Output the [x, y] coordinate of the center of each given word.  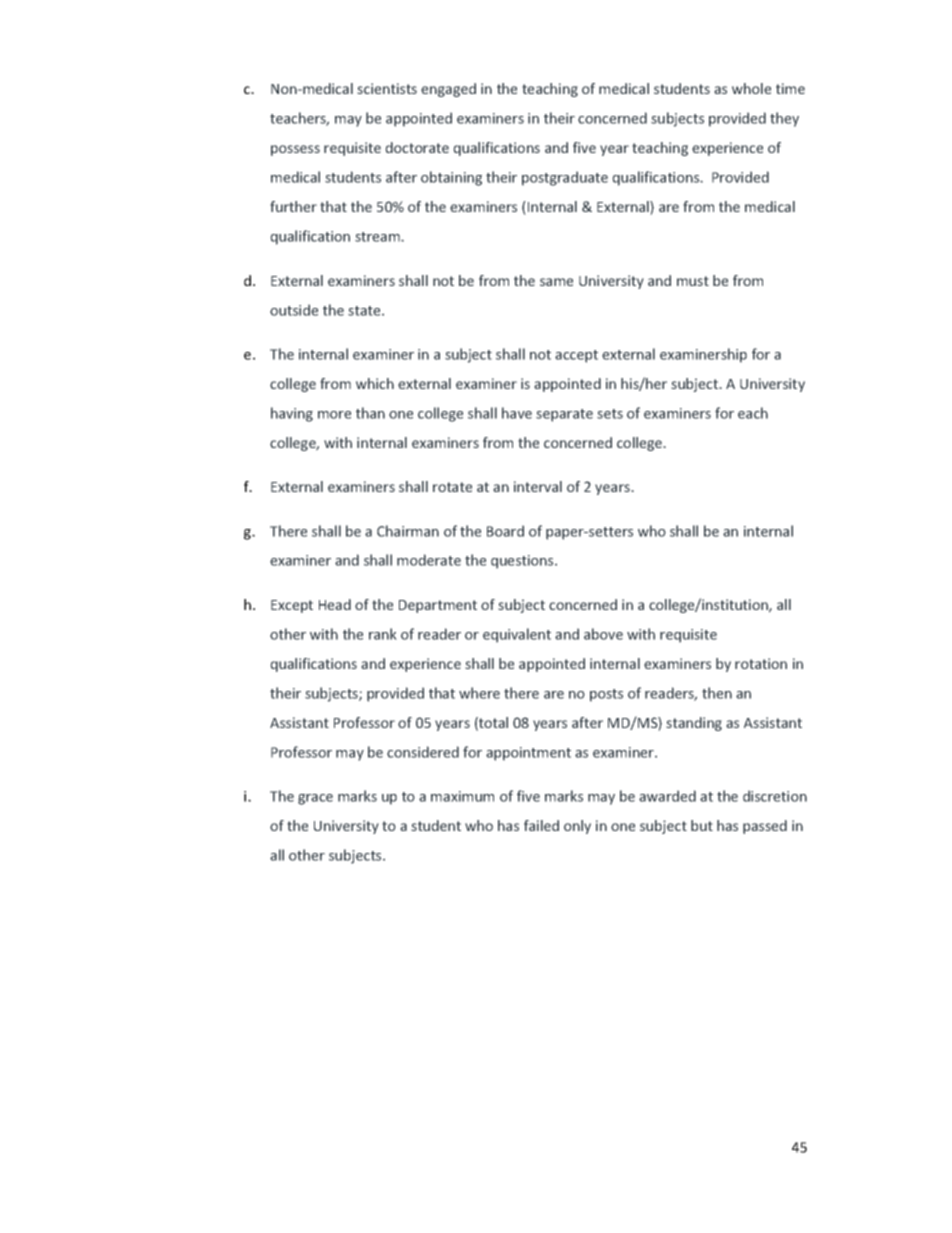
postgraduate [565, 178]
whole [751, 88]
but [702, 825]
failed [541, 825]
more [334, 415]
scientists [387, 88]
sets [610, 414]
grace [315, 799]
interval [538, 486]
